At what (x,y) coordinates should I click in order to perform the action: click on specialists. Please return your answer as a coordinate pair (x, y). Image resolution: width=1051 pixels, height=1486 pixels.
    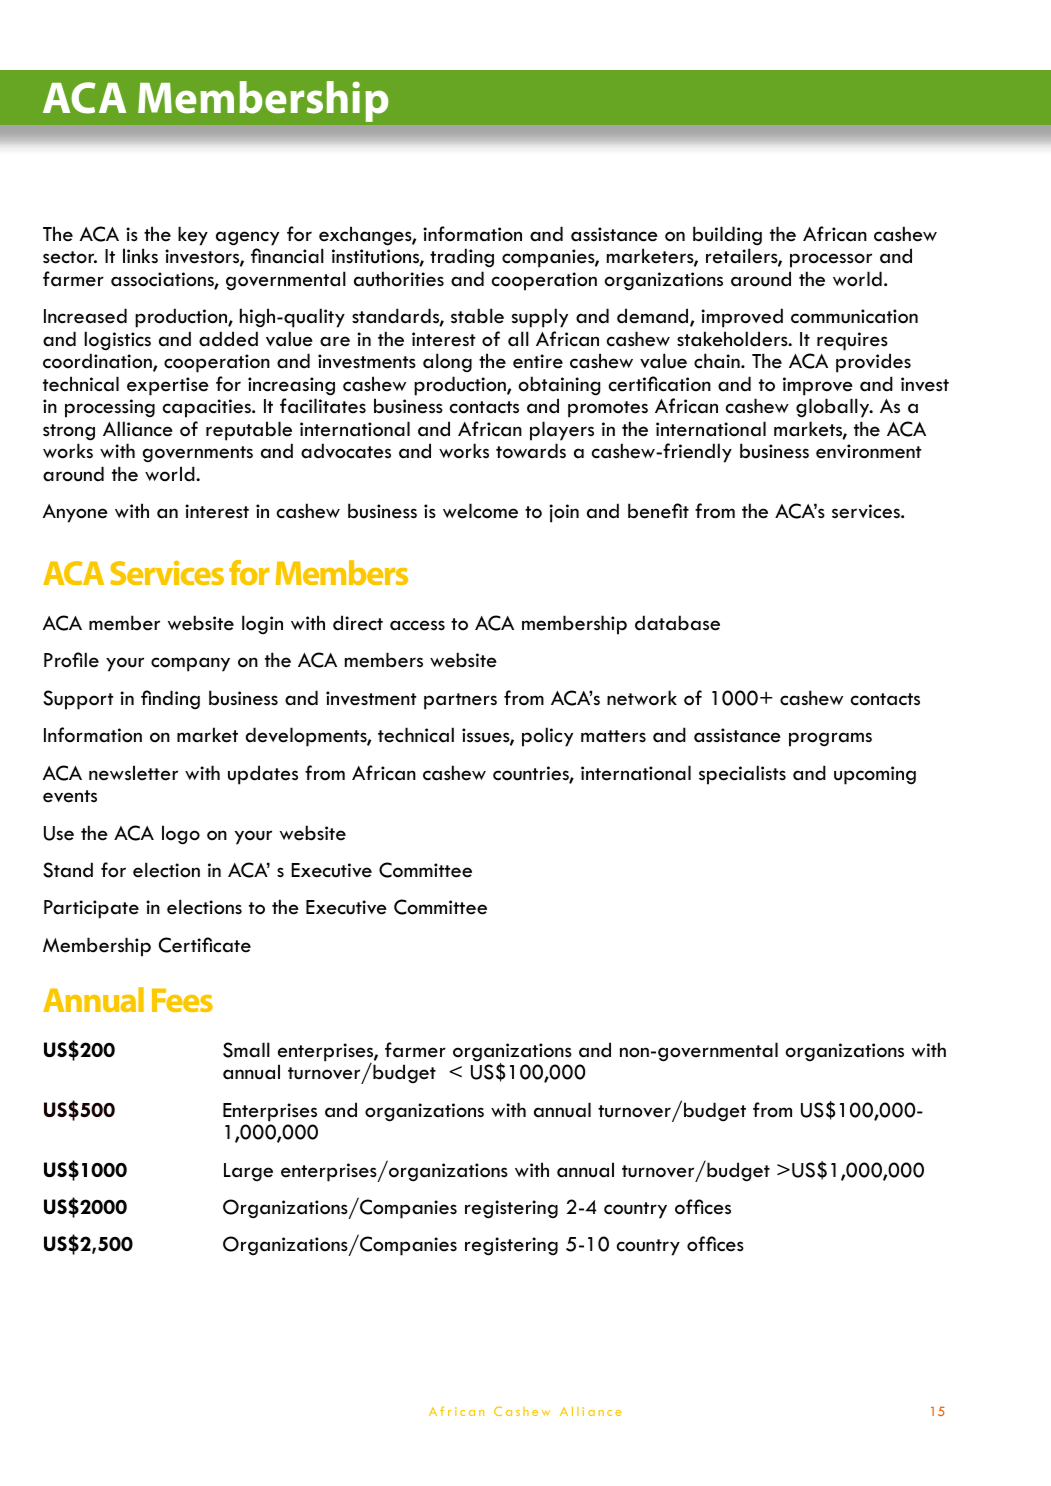
    Looking at the image, I should click on (742, 775).
